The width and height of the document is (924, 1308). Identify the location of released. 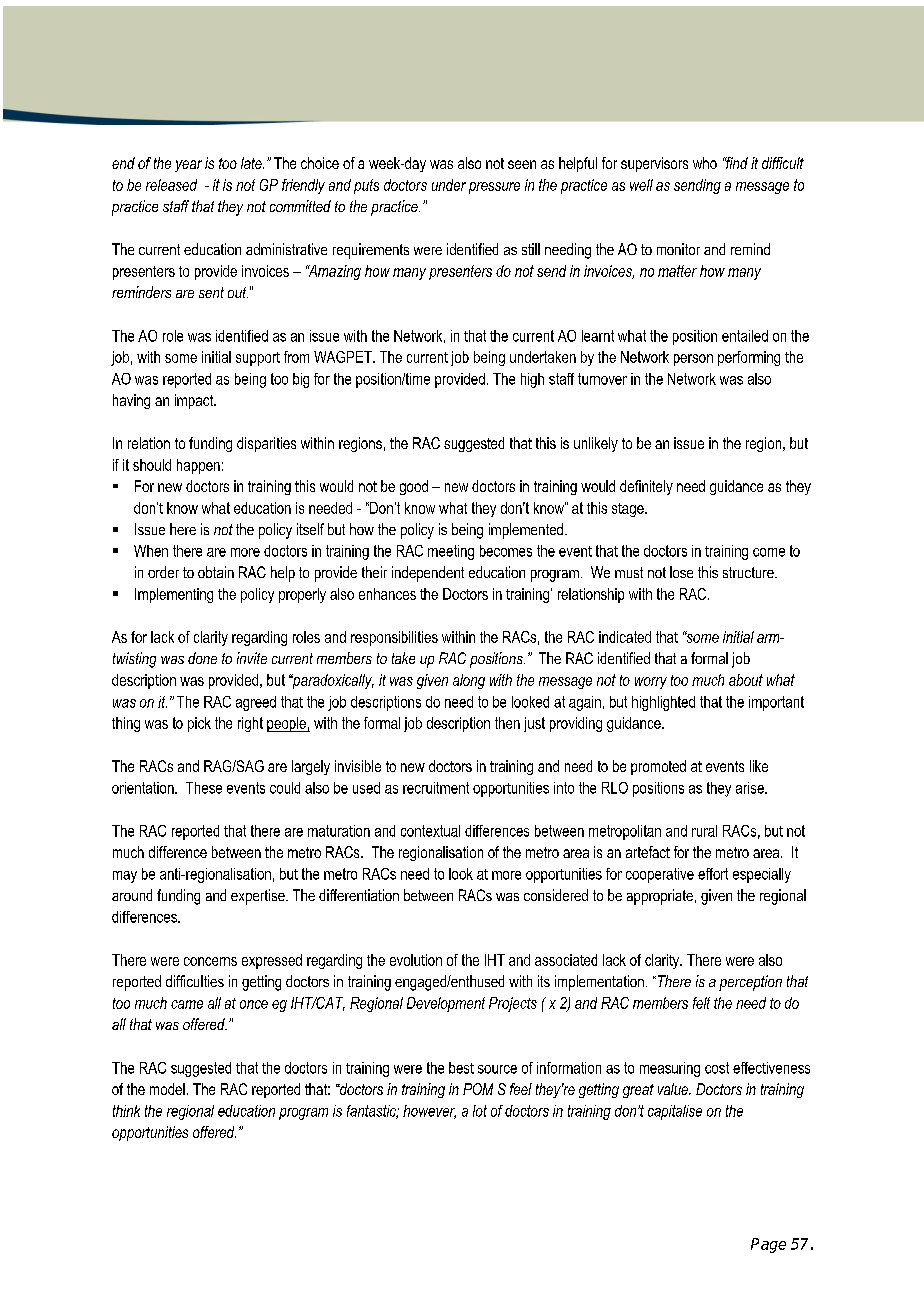
(171, 185).
